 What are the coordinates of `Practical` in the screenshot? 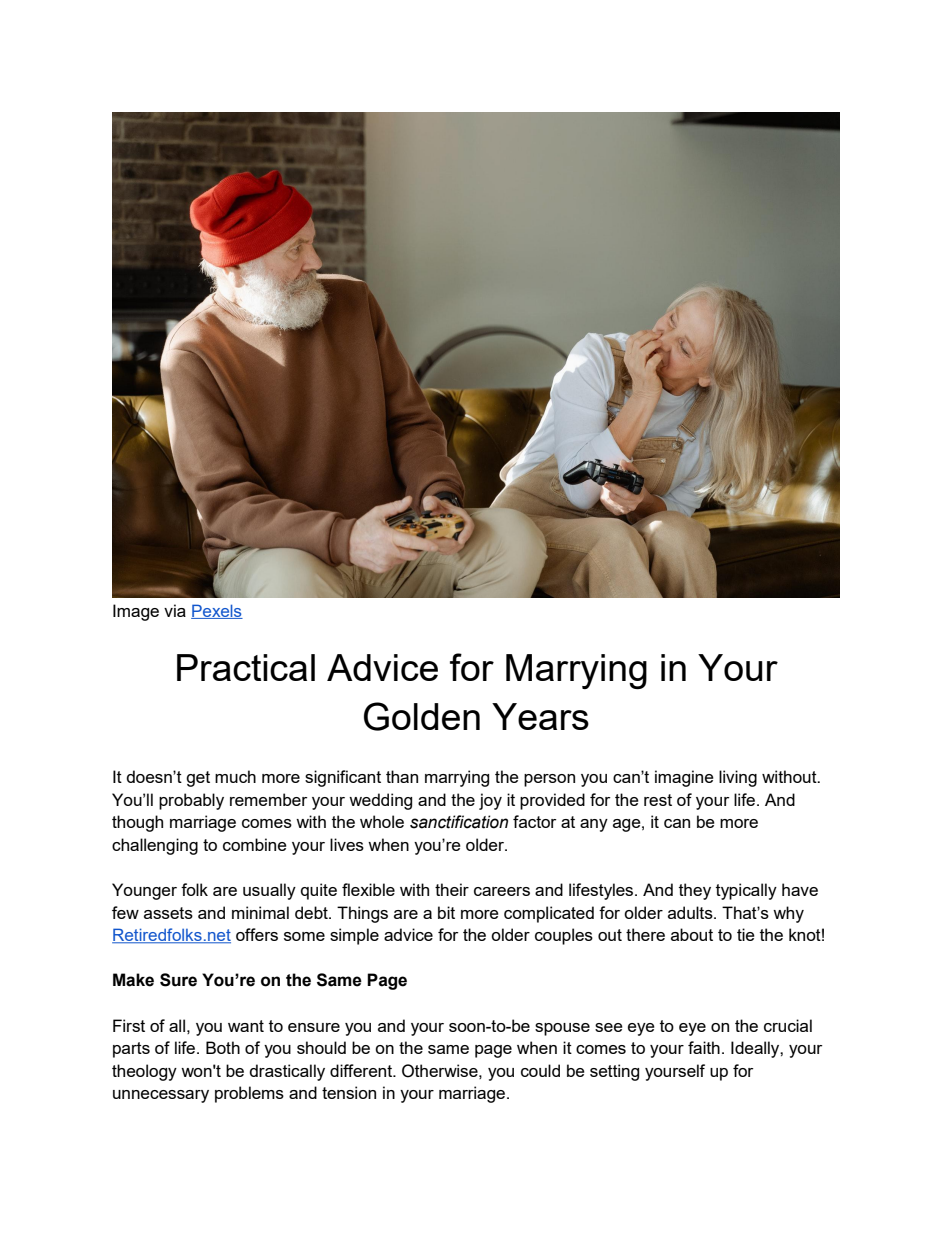 It's located at (246, 667).
